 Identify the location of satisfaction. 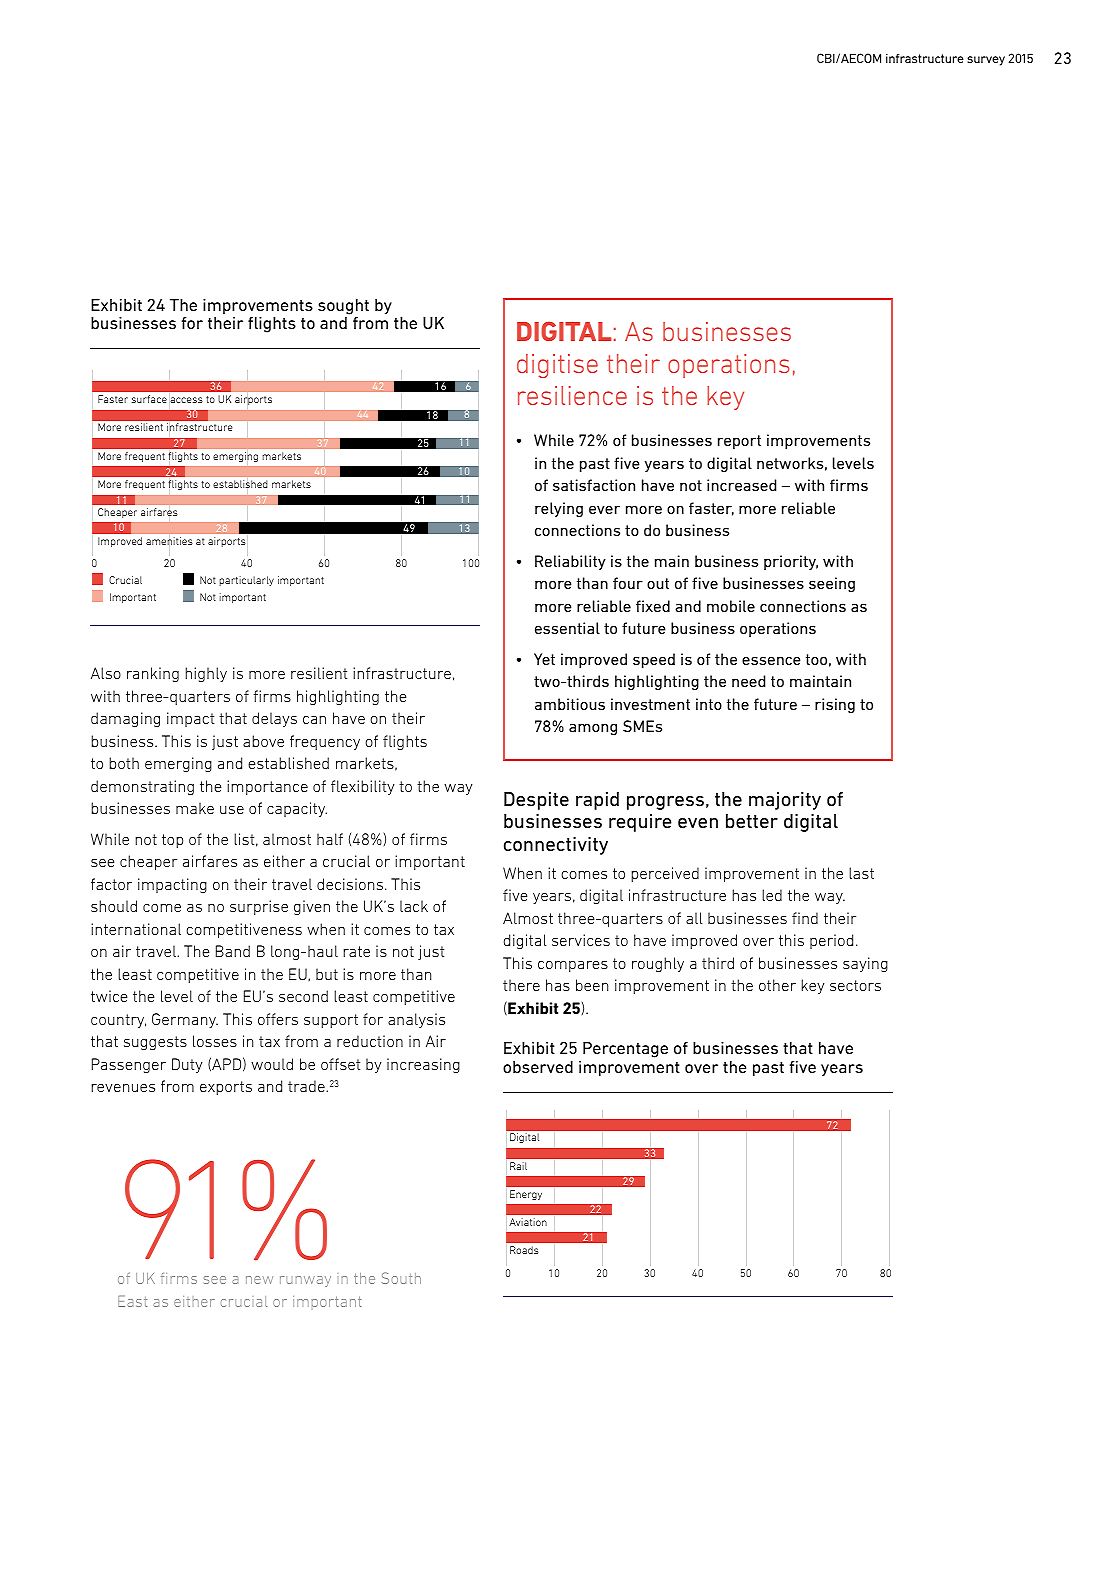
(594, 485).
